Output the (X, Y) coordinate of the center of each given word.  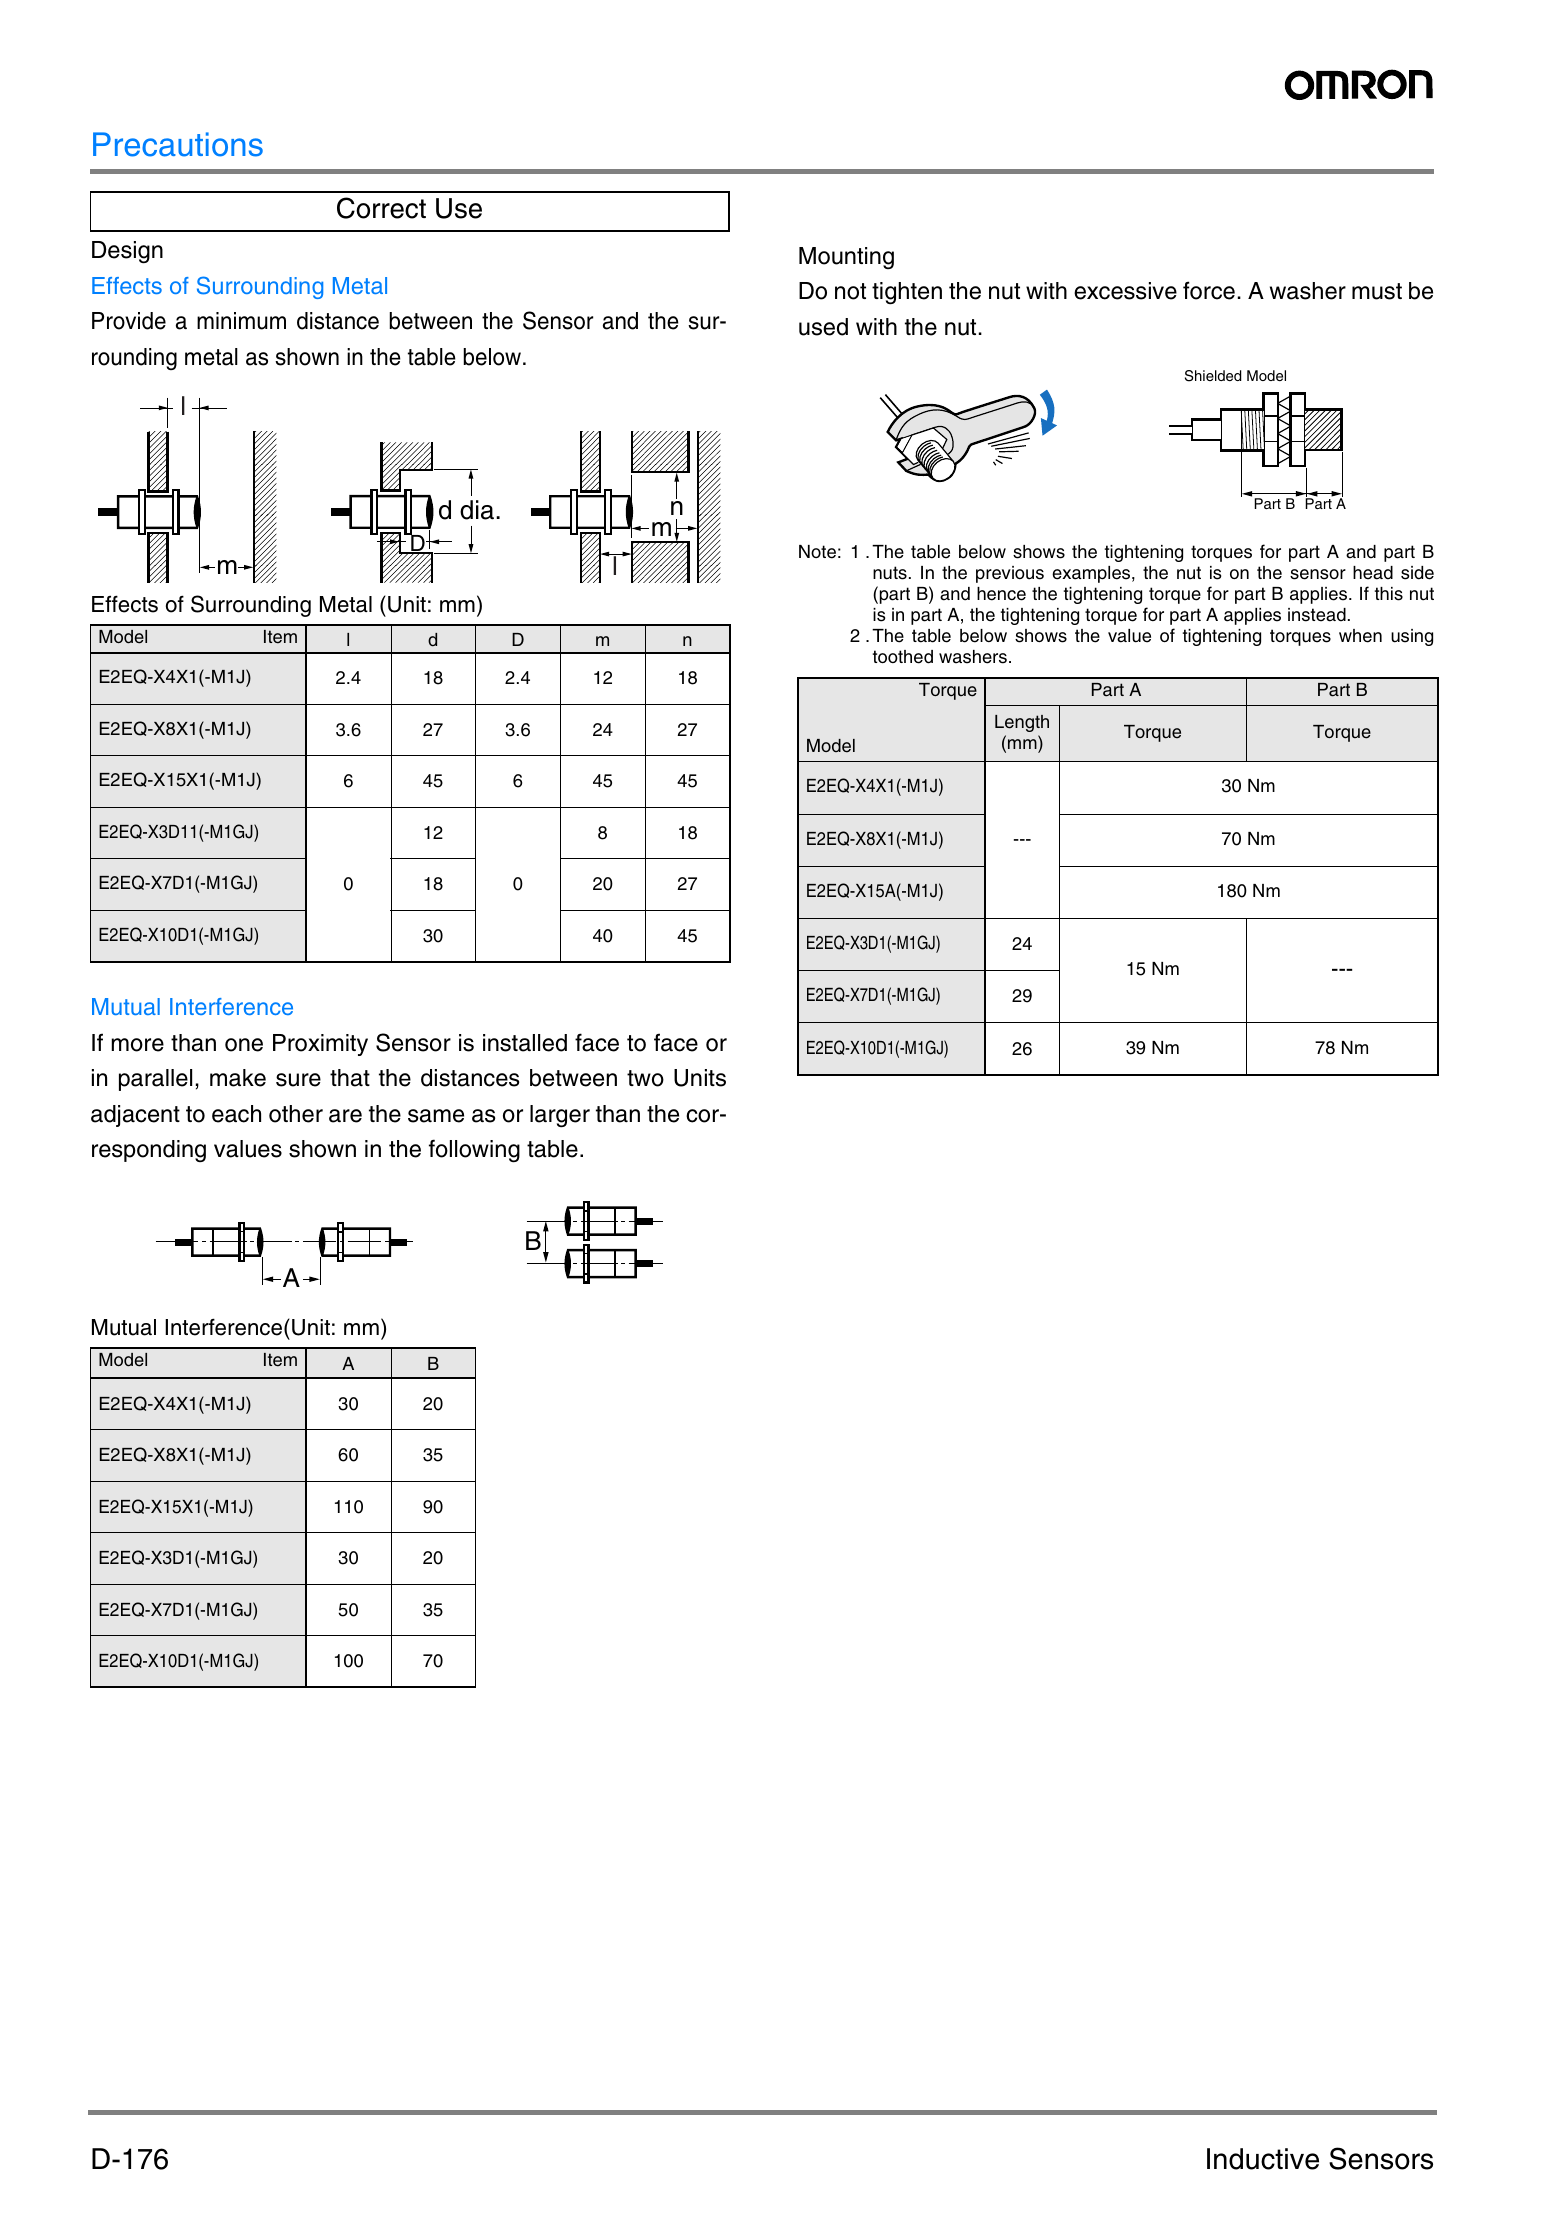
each (236, 1114)
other (296, 1114)
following (474, 1151)
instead (1317, 615)
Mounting (846, 258)
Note (817, 552)
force (1209, 290)
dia (477, 510)
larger (560, 1116)
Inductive (1263, 2159)
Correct (381, 208)
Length (1022, 723)
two (645, 1078)
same (436, 1116)
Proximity (320, 1045)
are (345, 1116)
